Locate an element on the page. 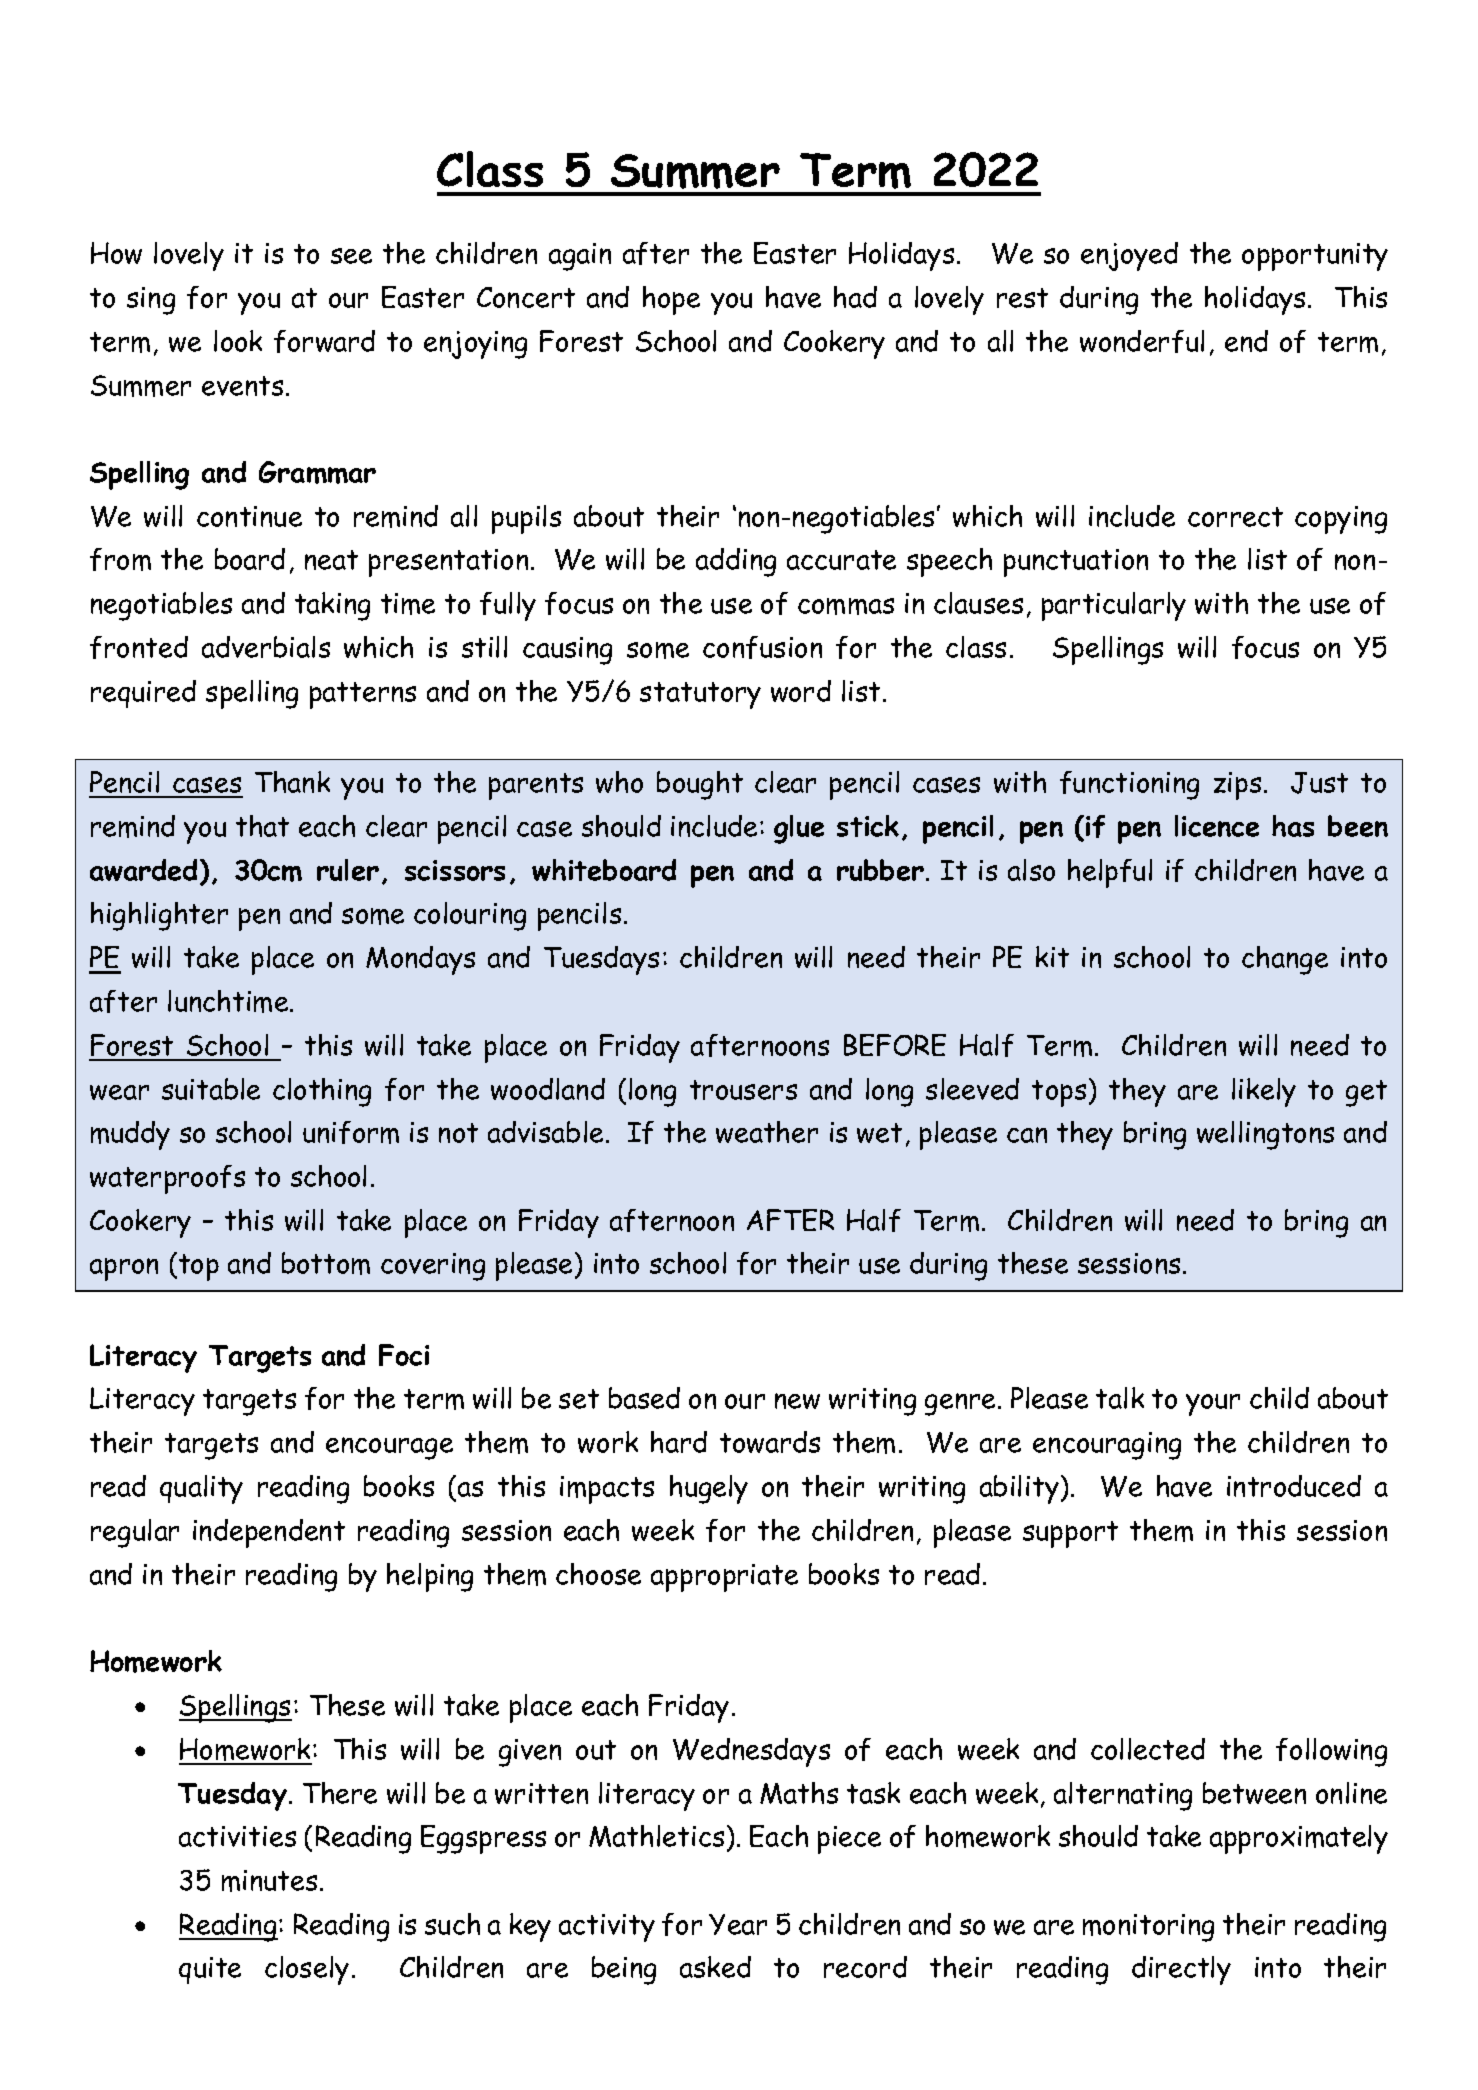  statutory is located at coordinates (700, 695).
